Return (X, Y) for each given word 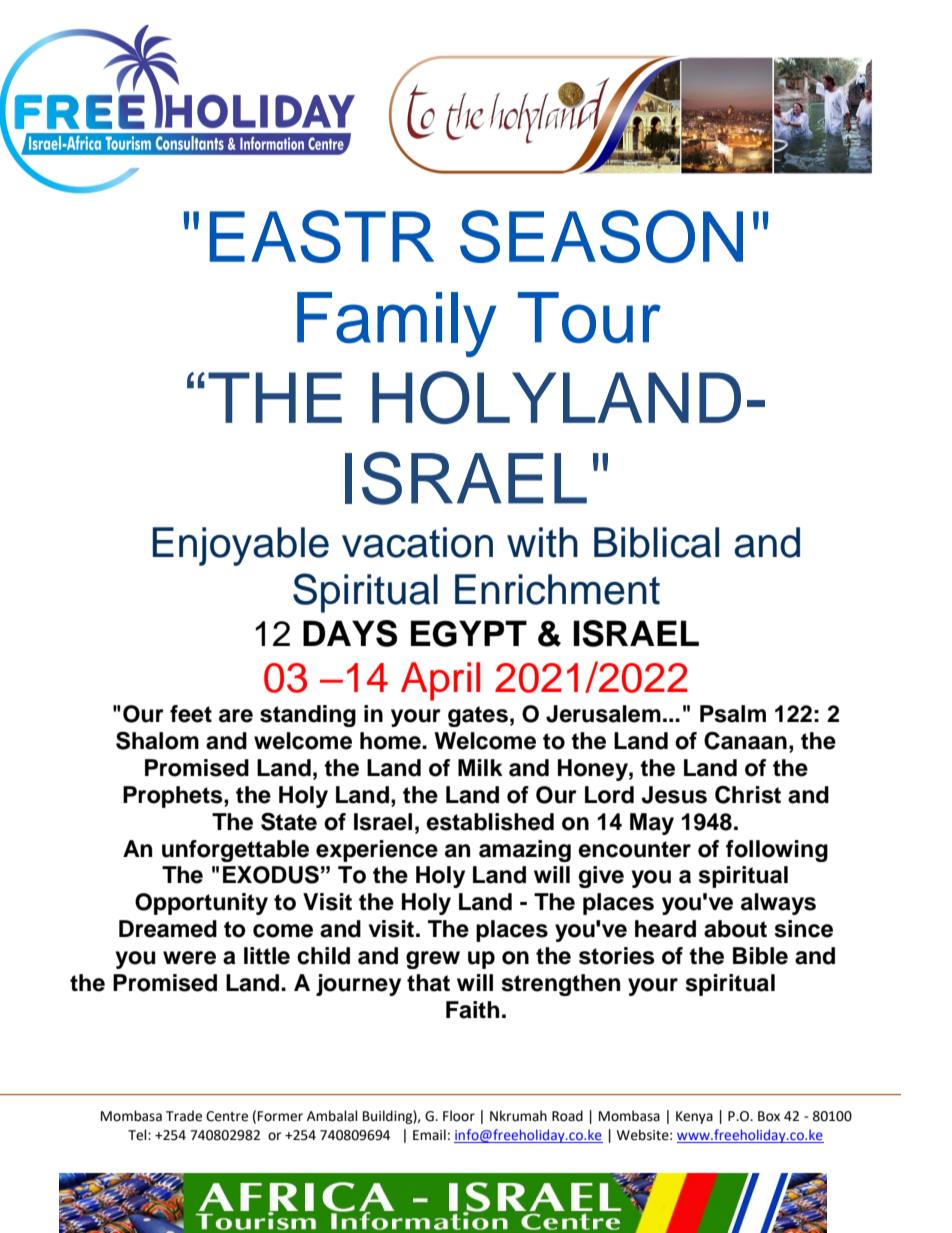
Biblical (656, 542)
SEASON (601, 236)
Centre (227, 1116)
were (189, 958)
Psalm (733, 714)
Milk (480, 767)
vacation (417, 542)
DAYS (350, 633)
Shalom (157, 740)
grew (433, 960)
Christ (748, 795)
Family (396, 324)
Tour (589, 318)
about (735, 929)
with (542, 542)
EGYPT (469, 633)
